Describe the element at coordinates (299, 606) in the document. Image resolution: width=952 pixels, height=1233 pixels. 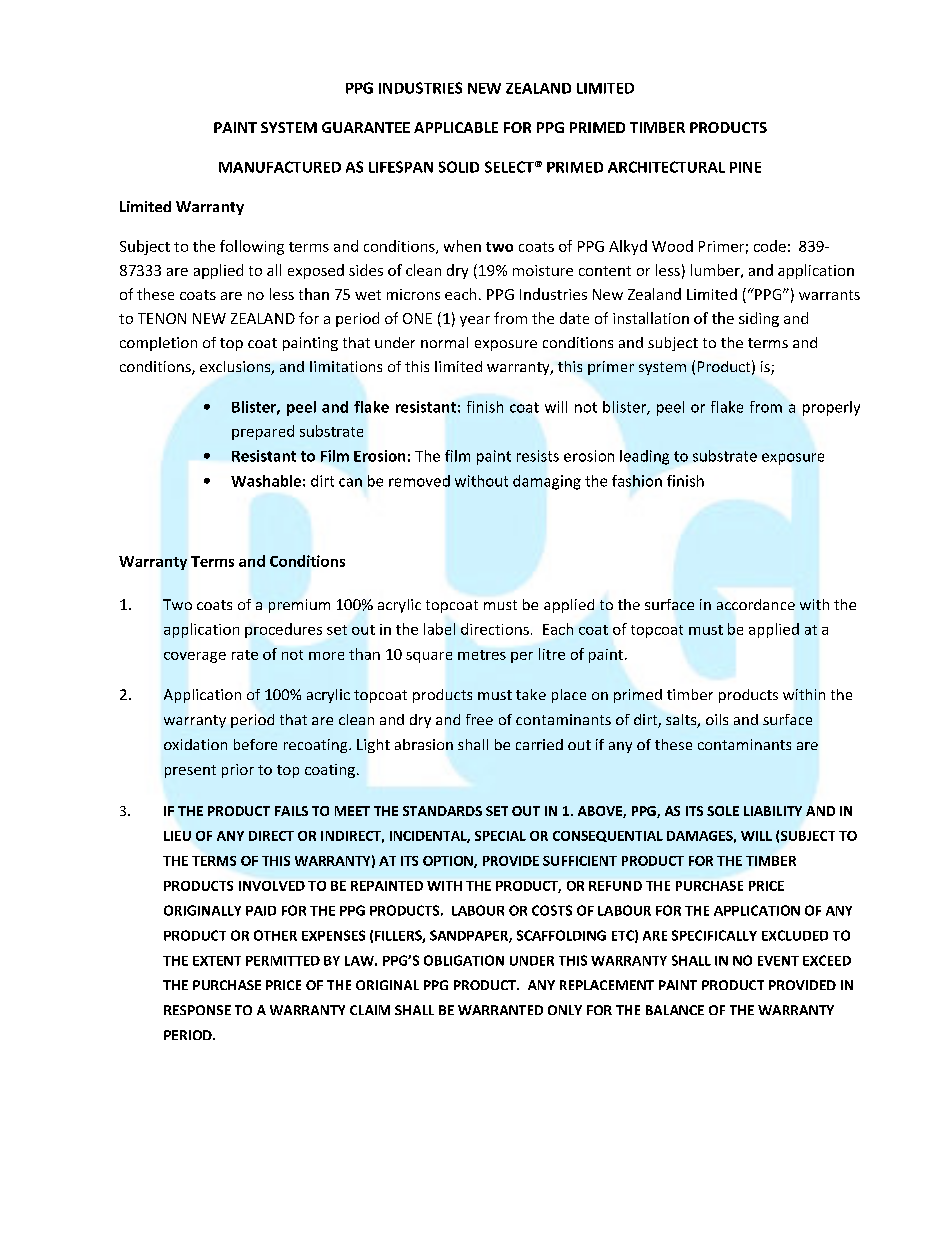
I see `premium` at that location.
